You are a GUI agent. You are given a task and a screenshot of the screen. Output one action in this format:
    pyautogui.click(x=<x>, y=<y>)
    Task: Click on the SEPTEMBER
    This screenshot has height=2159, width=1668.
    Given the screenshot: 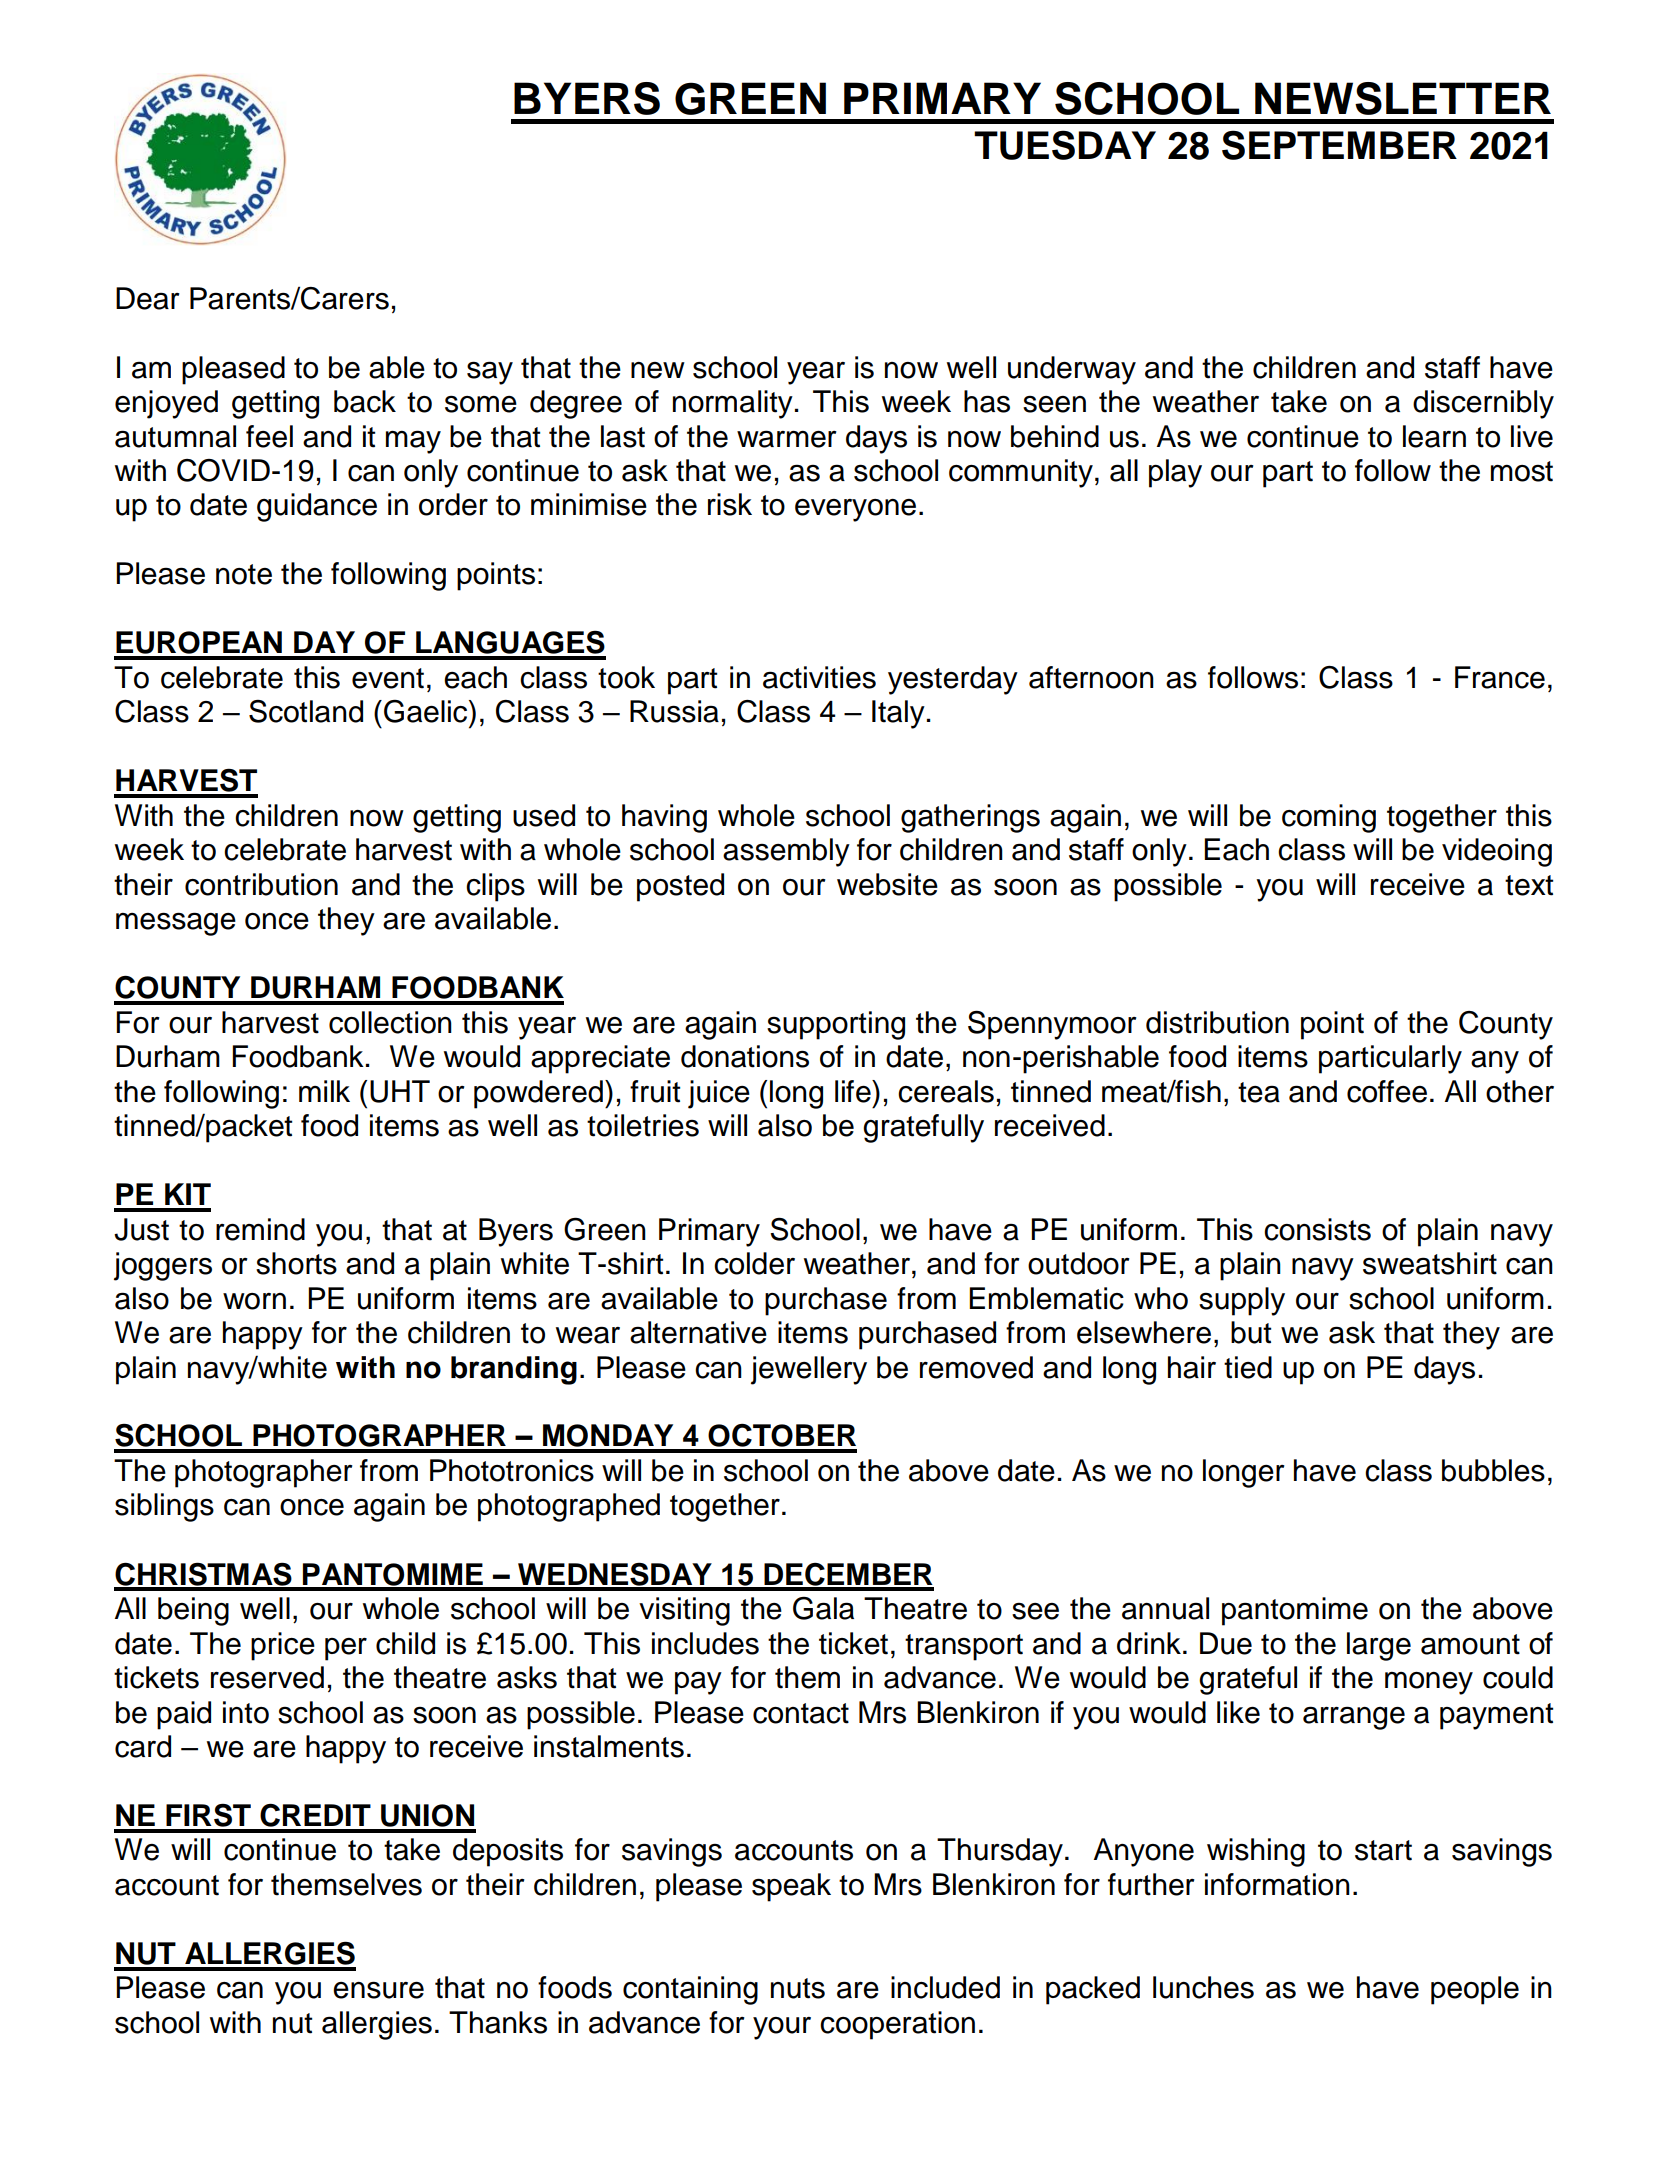 What is the action you would take?
    pyautogui.click(x=1339, y=145)
